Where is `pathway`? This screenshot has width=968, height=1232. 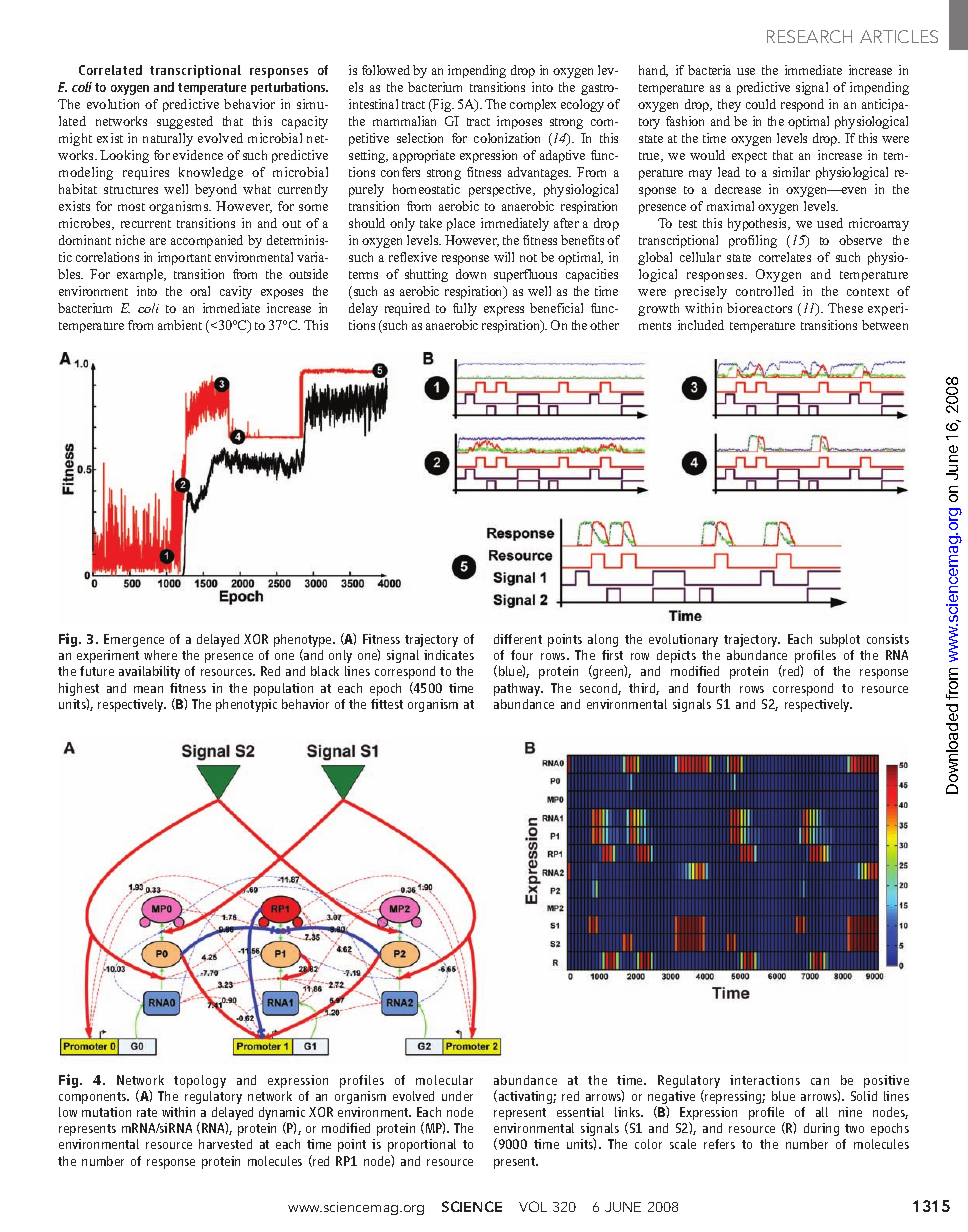
pathway is located at coordinates (518, 689).
